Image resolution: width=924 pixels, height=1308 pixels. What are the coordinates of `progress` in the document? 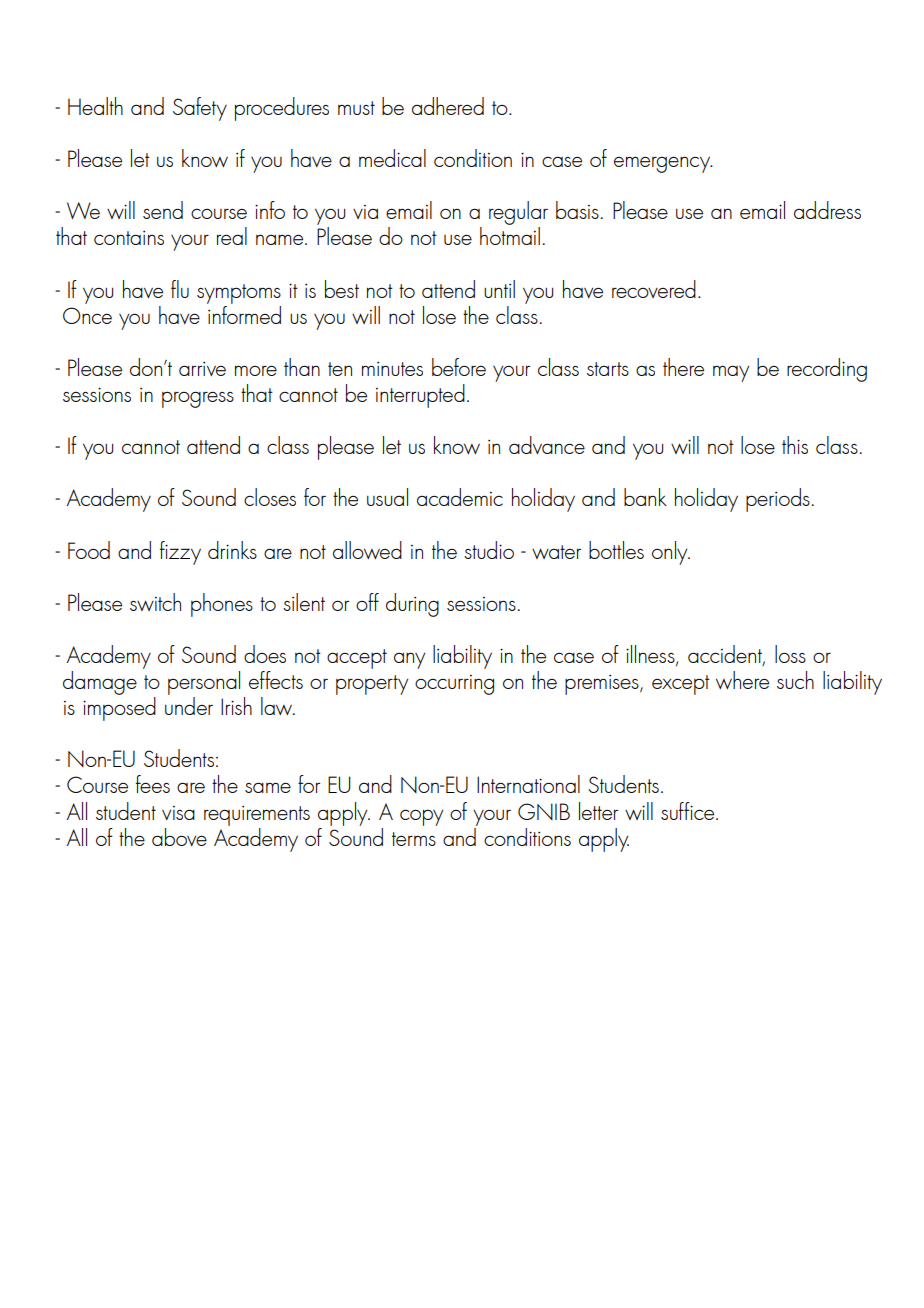 It's located at (198, 399).
